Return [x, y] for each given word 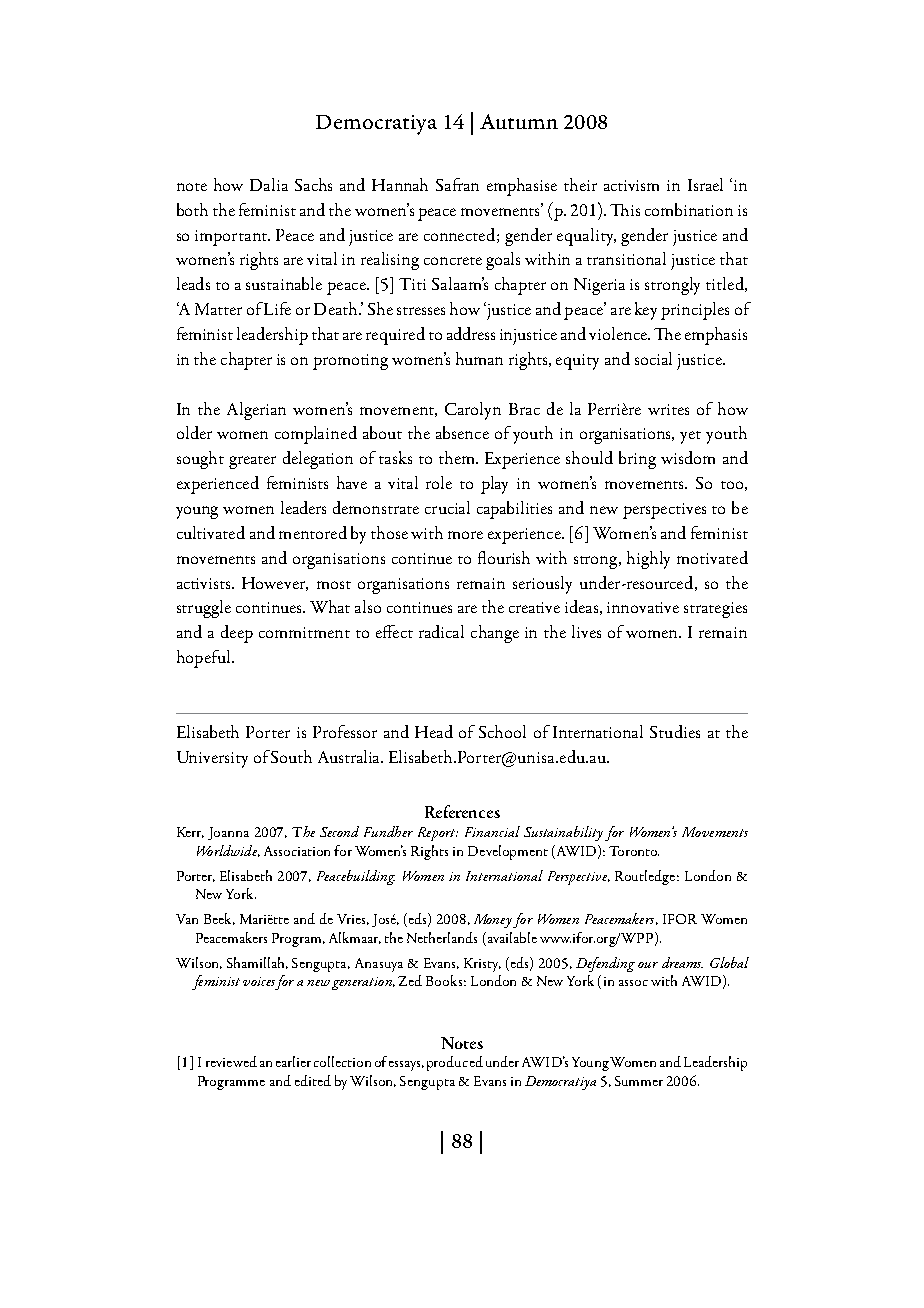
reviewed [231, 1061]
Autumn [519, 121]
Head [434, 731]
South [291, 756]
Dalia [269, 184]
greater [252, 462]
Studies [675, 731]
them [458, 457]
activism [631, 185]
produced [455, 1063]
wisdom [688, 457]
